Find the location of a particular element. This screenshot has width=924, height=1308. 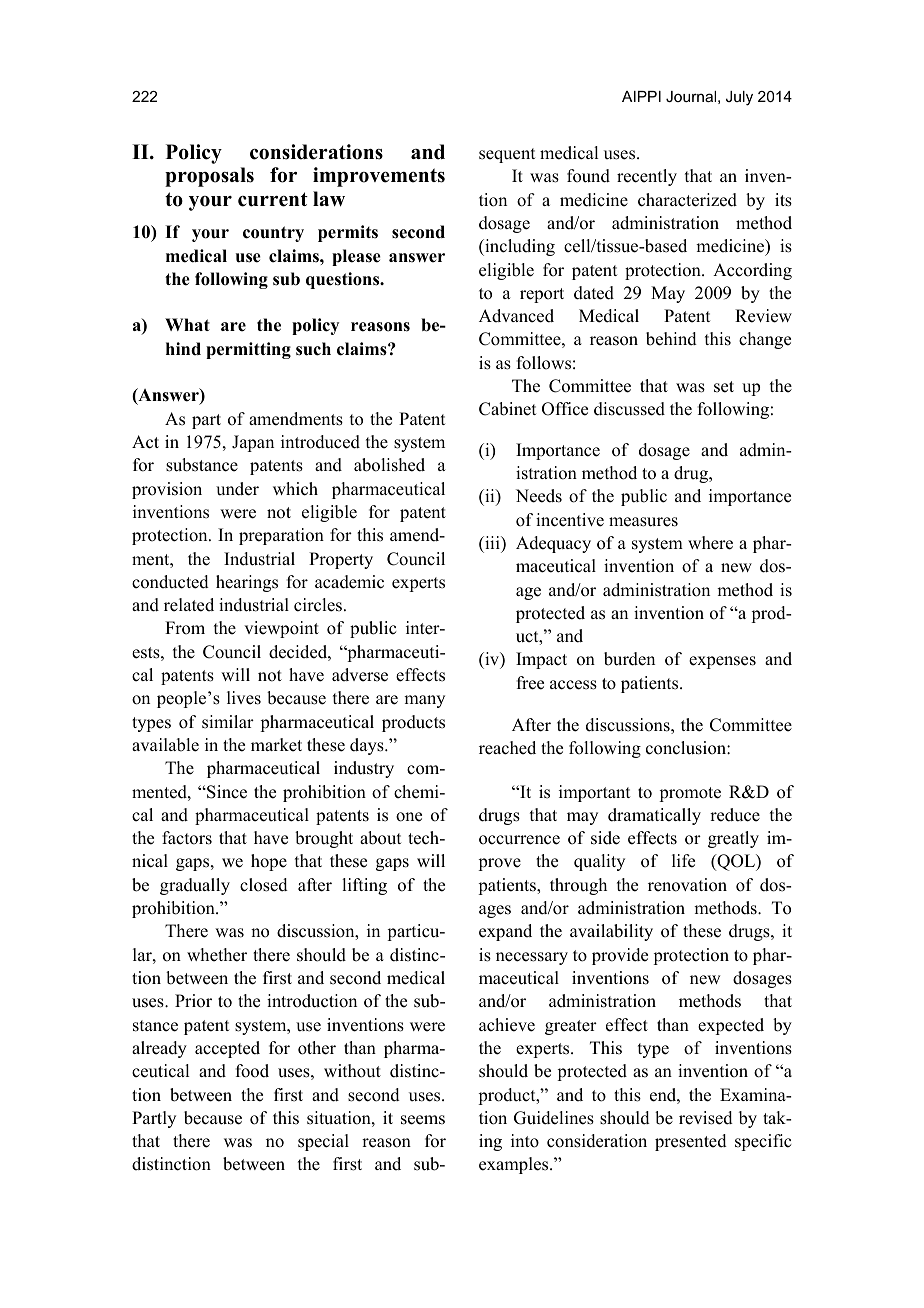

From is located at coordinates (185, 628).
